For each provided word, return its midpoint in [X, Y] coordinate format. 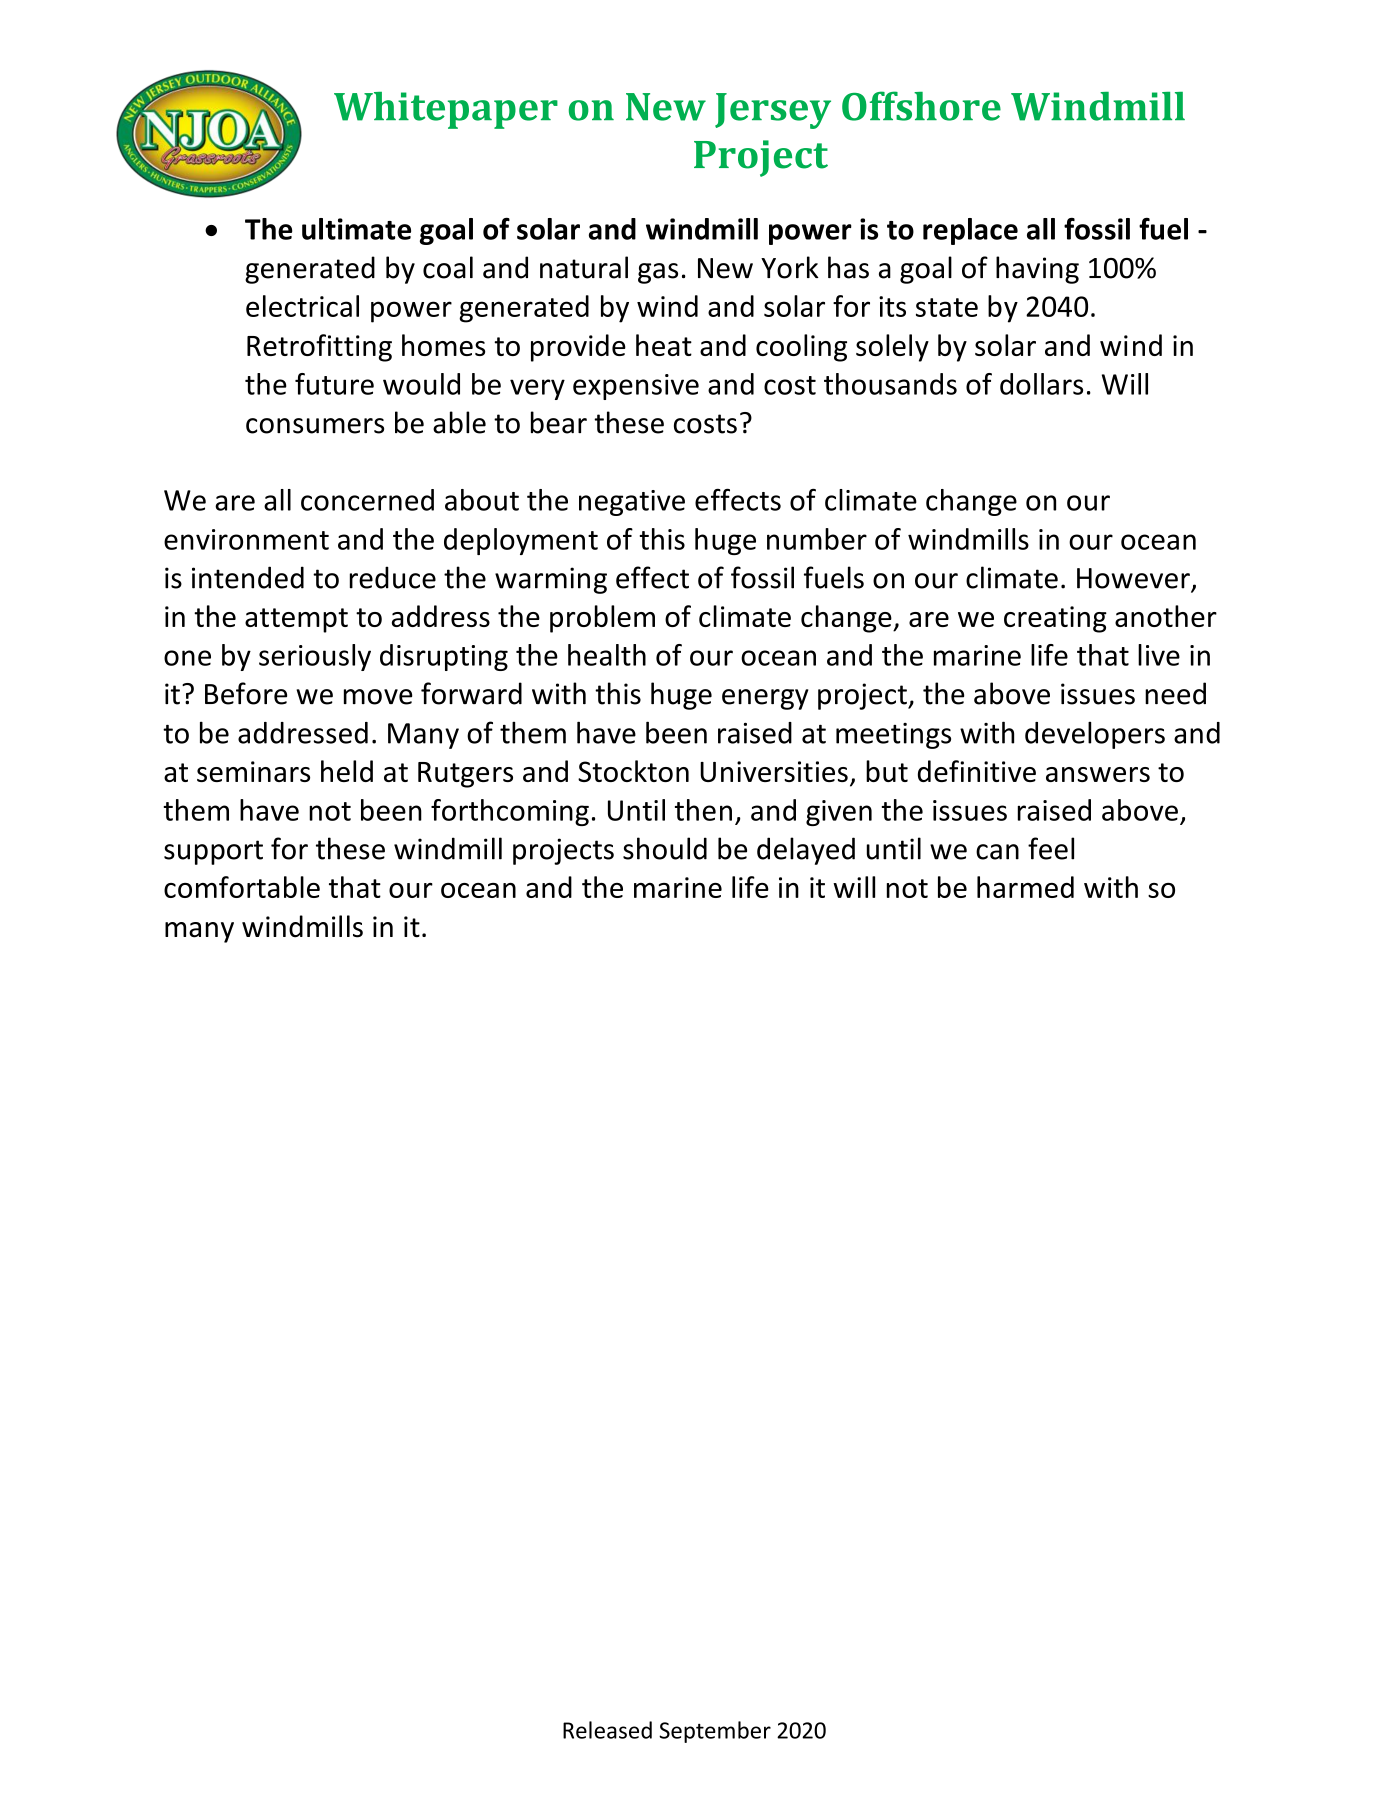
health [607, 655]
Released [607, 1730]
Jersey [773, 111]
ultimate [356, 229]
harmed [1025, 887]
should [665, 848]
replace [970, 231]
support [213, 852]
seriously [315, 657]
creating [1055, 619]
